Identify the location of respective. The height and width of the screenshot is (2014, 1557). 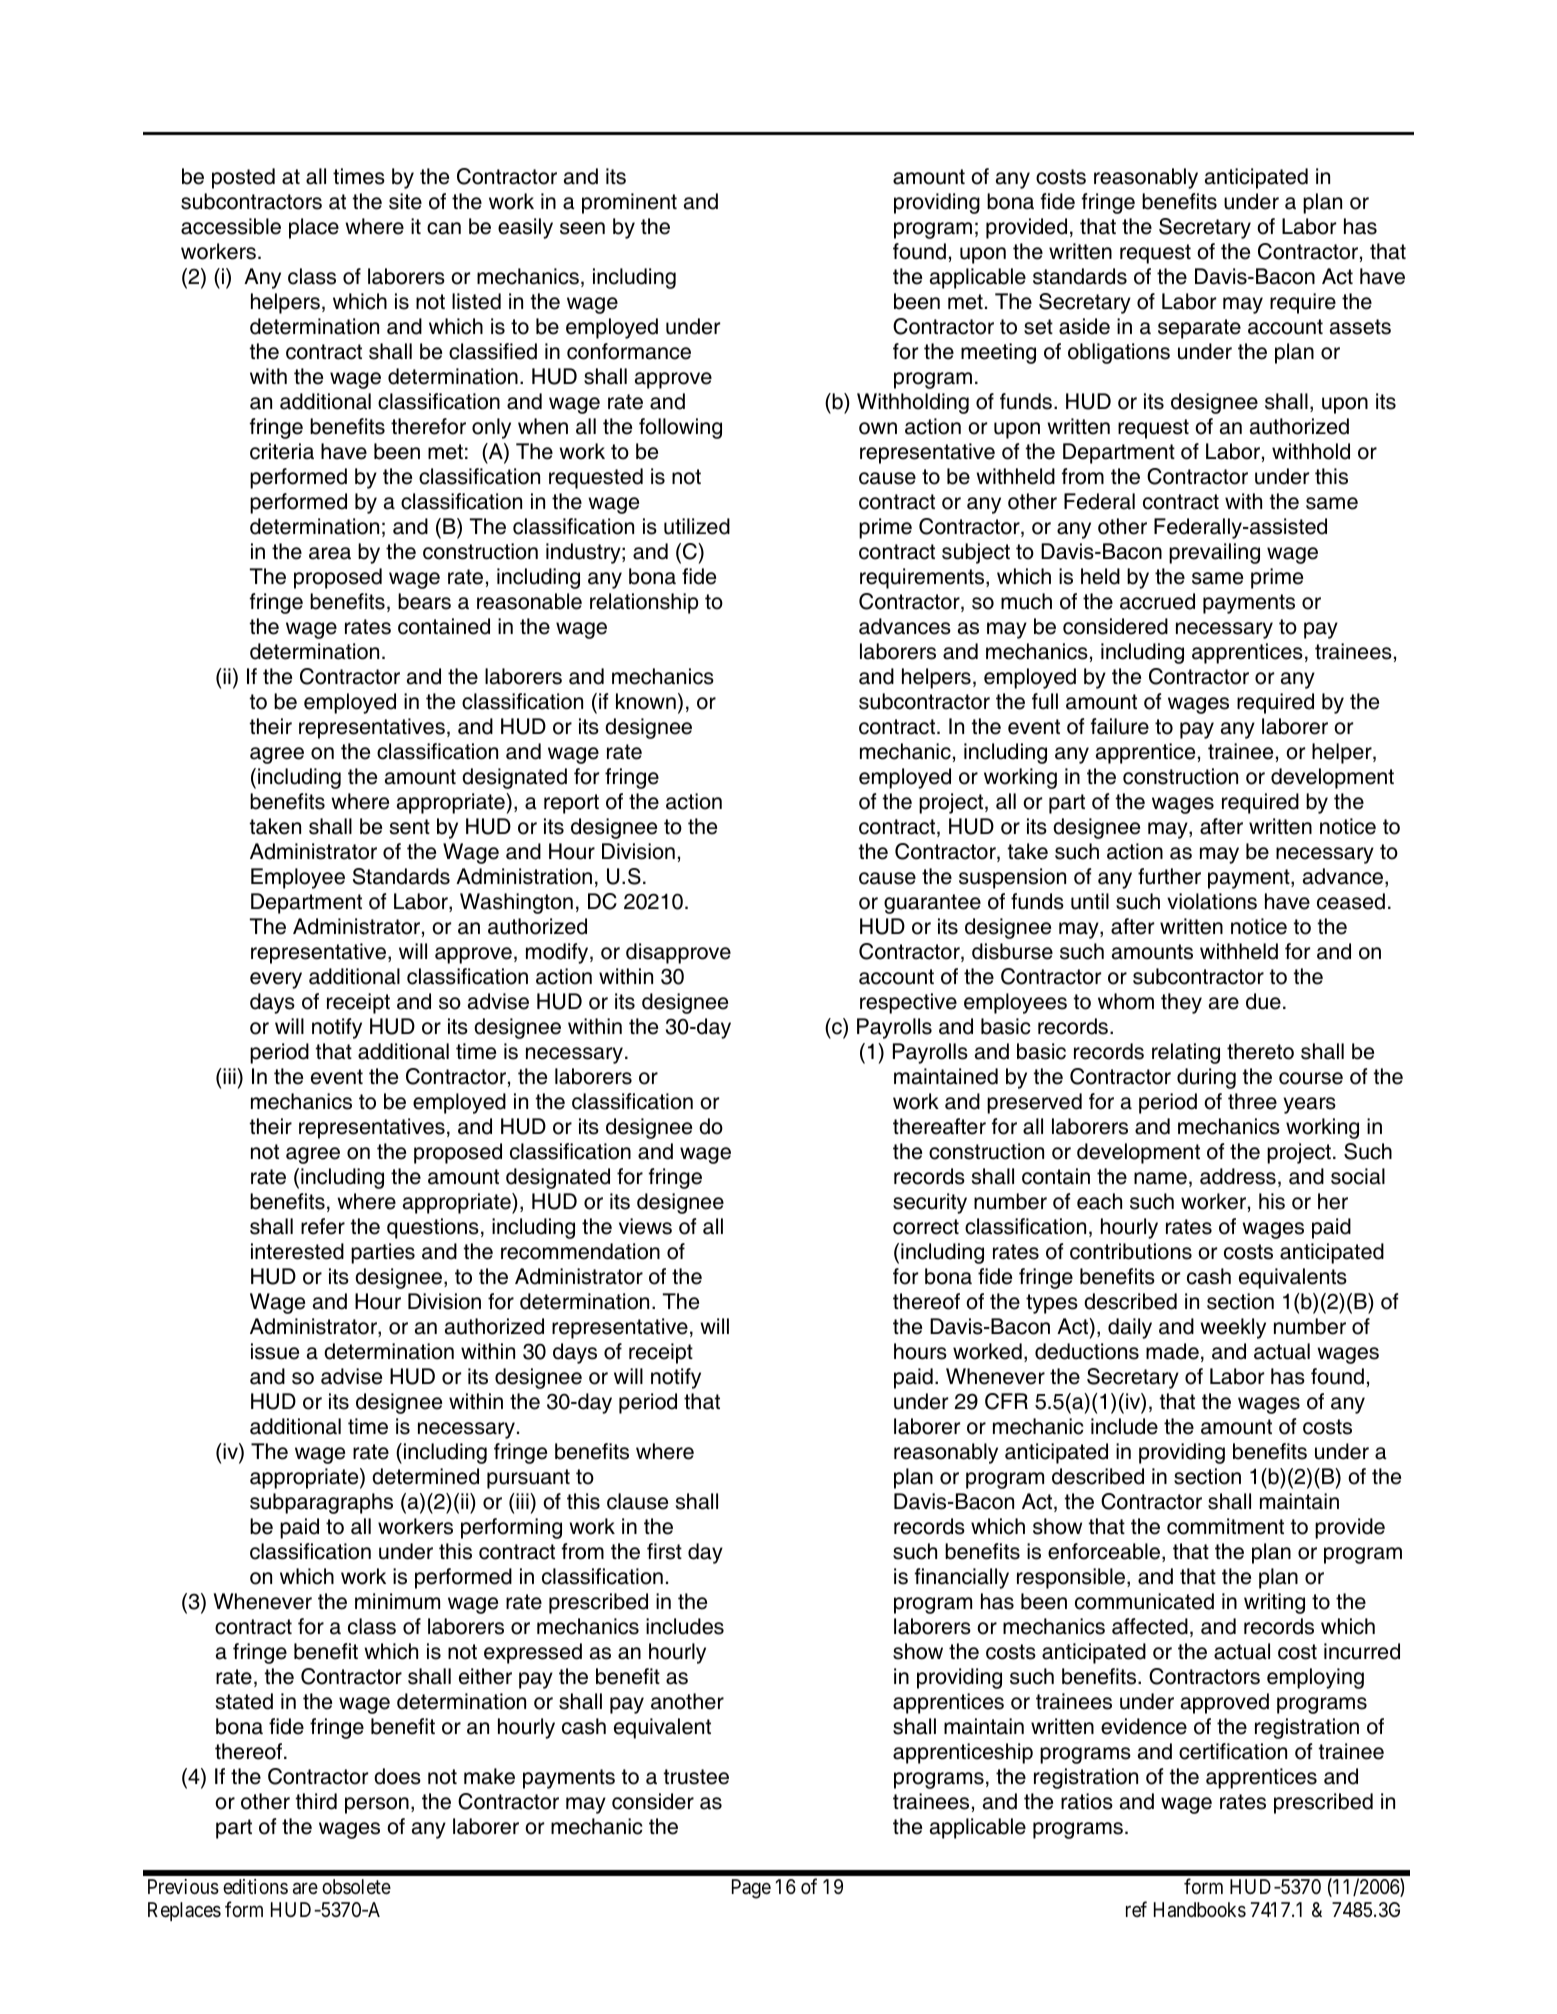
(908, 1003).
